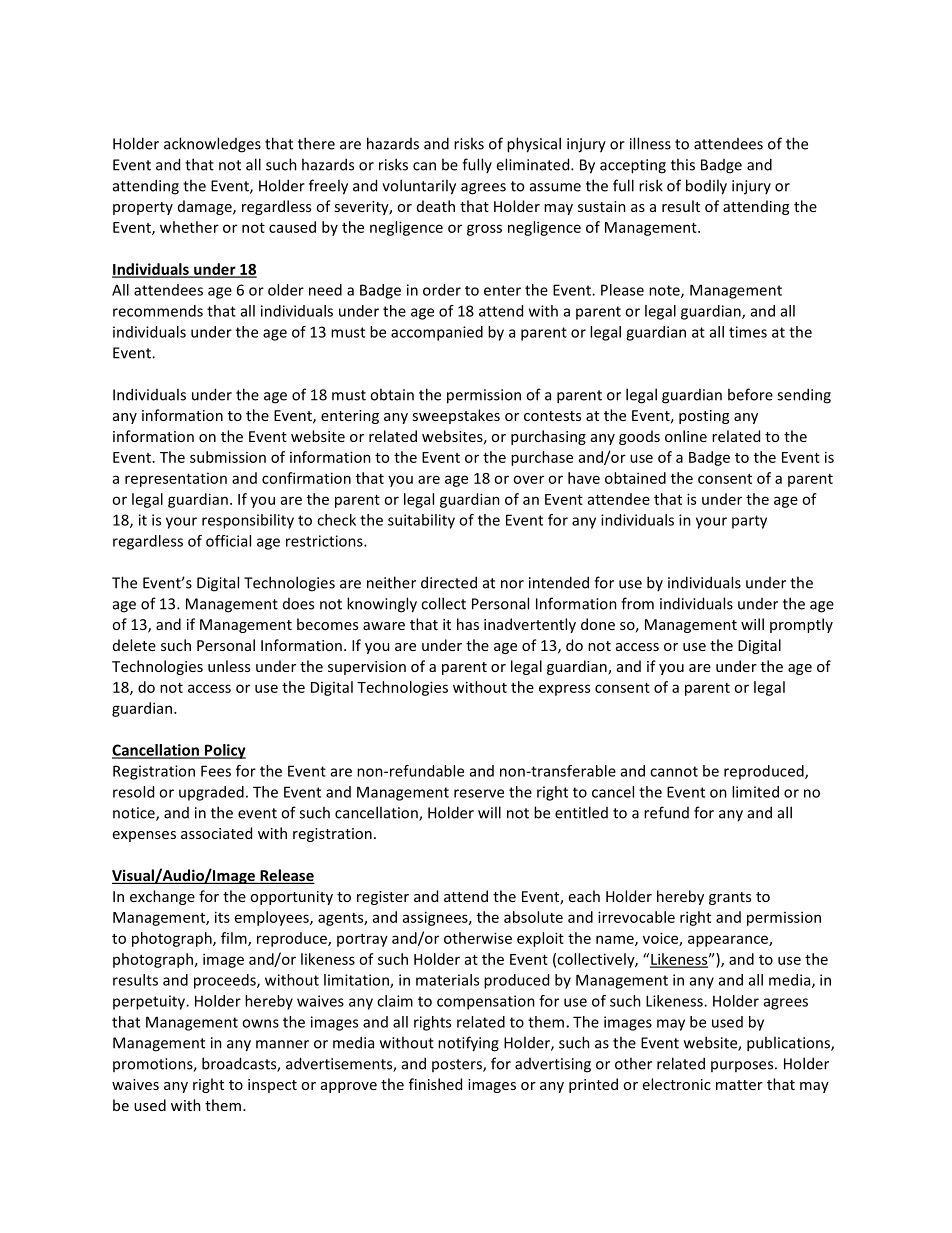 This screenshot has height=1233, width=952. I want to click on notifying, so click(468, 1044).
